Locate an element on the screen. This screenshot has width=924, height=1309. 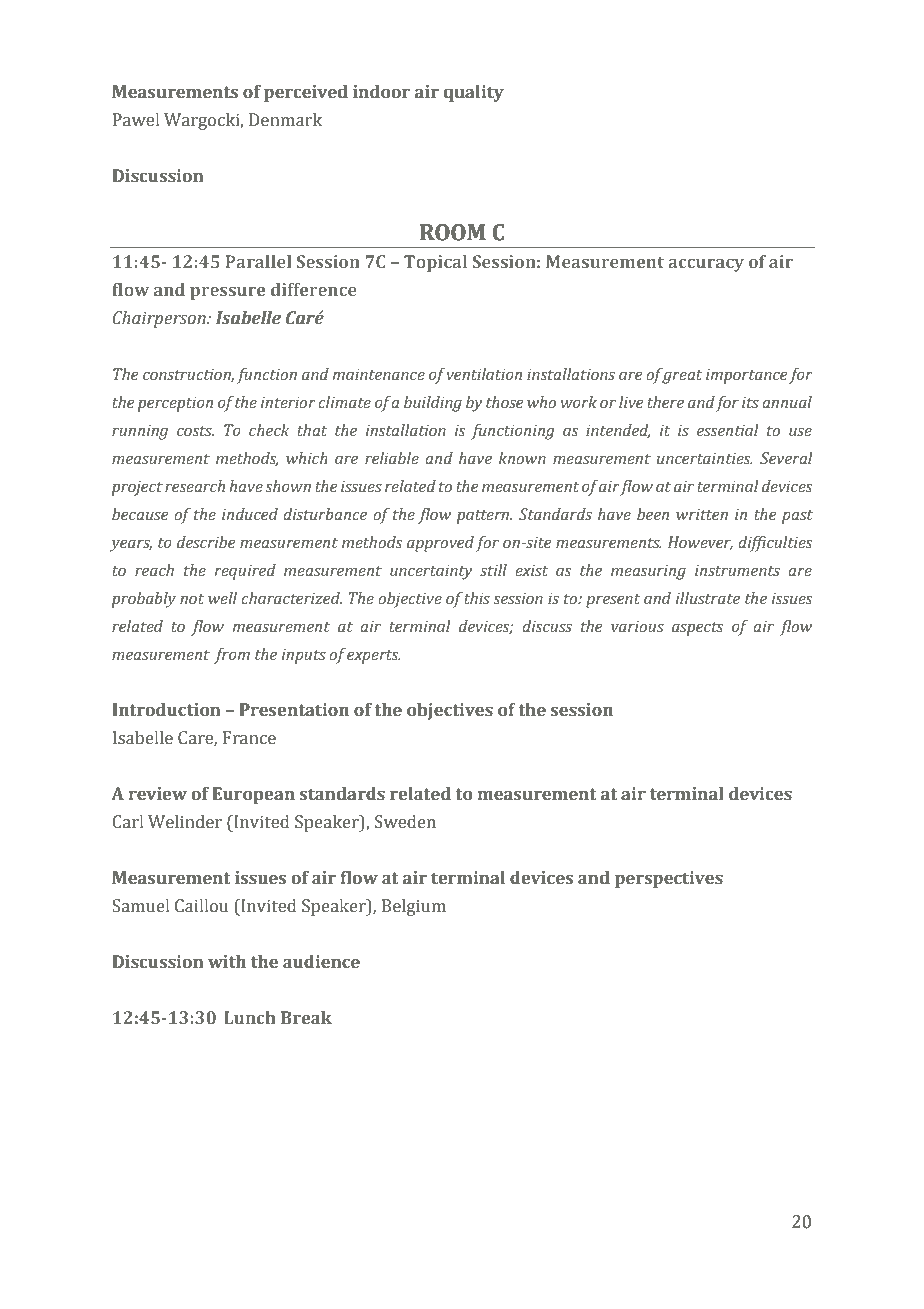
accuracy is located at coordinates (706, 265).
